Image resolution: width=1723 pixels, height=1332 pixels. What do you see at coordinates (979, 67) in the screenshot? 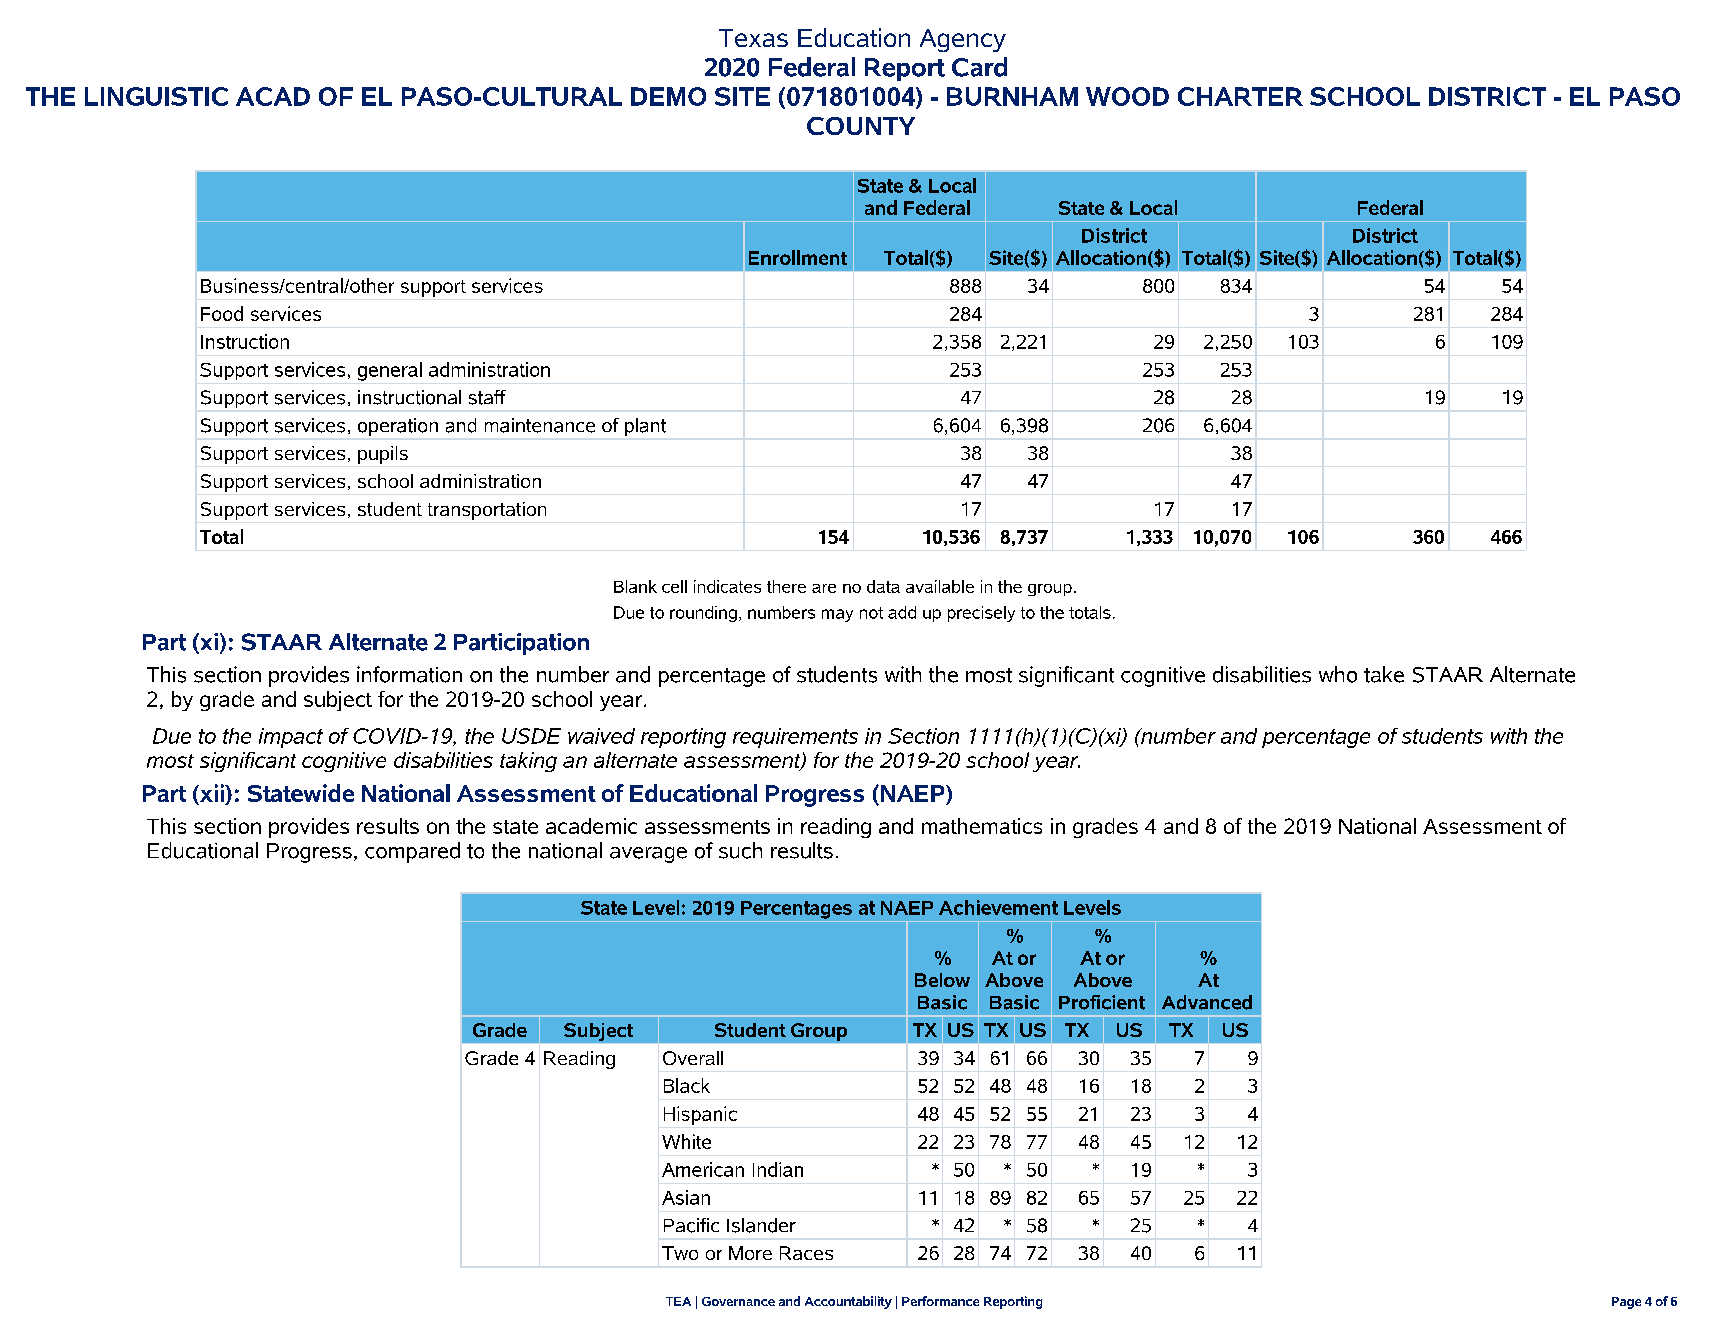
I see `Card` at bounding box center [979, 67].
